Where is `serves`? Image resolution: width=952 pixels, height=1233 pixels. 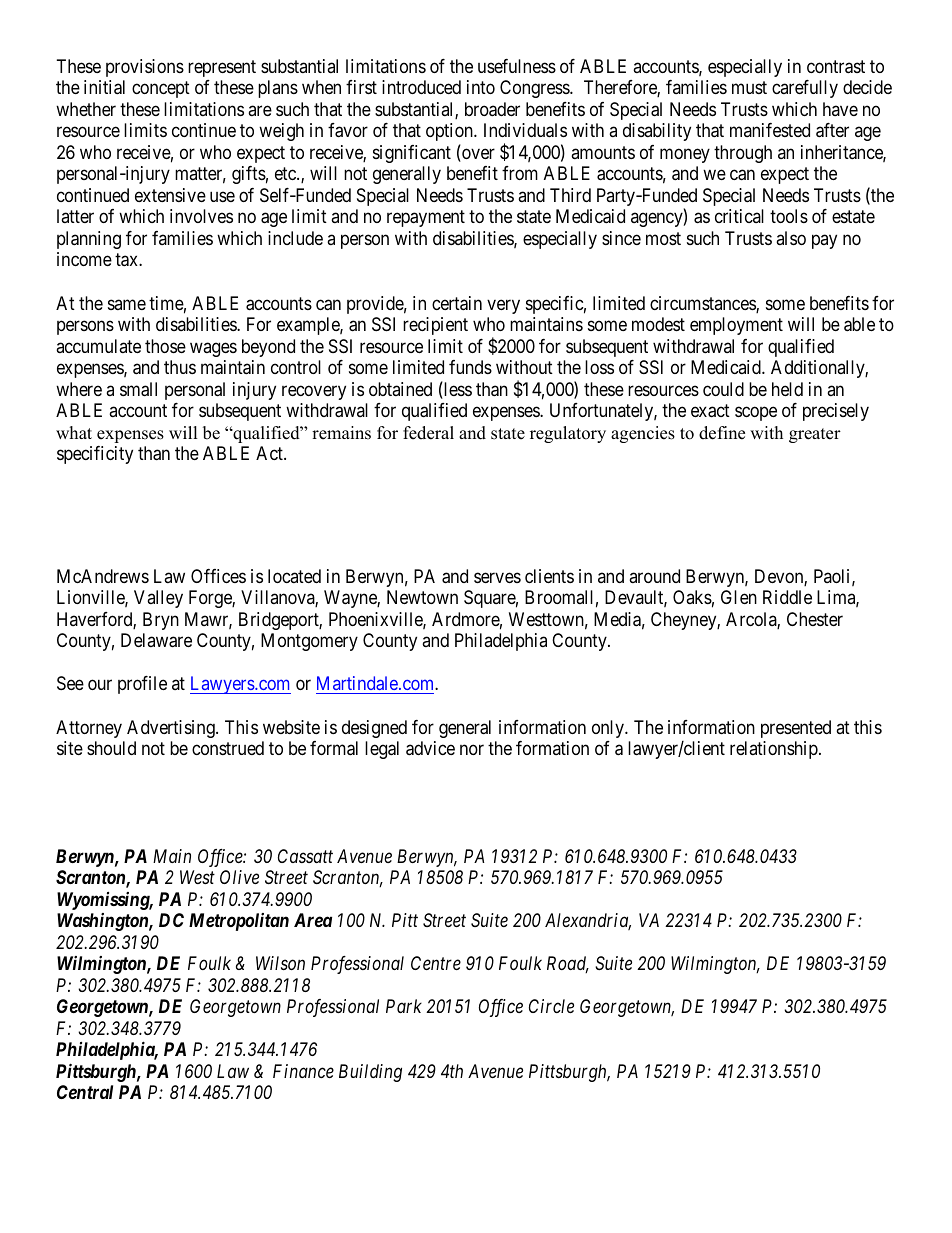
serves is located at coordinates (497, 577).
